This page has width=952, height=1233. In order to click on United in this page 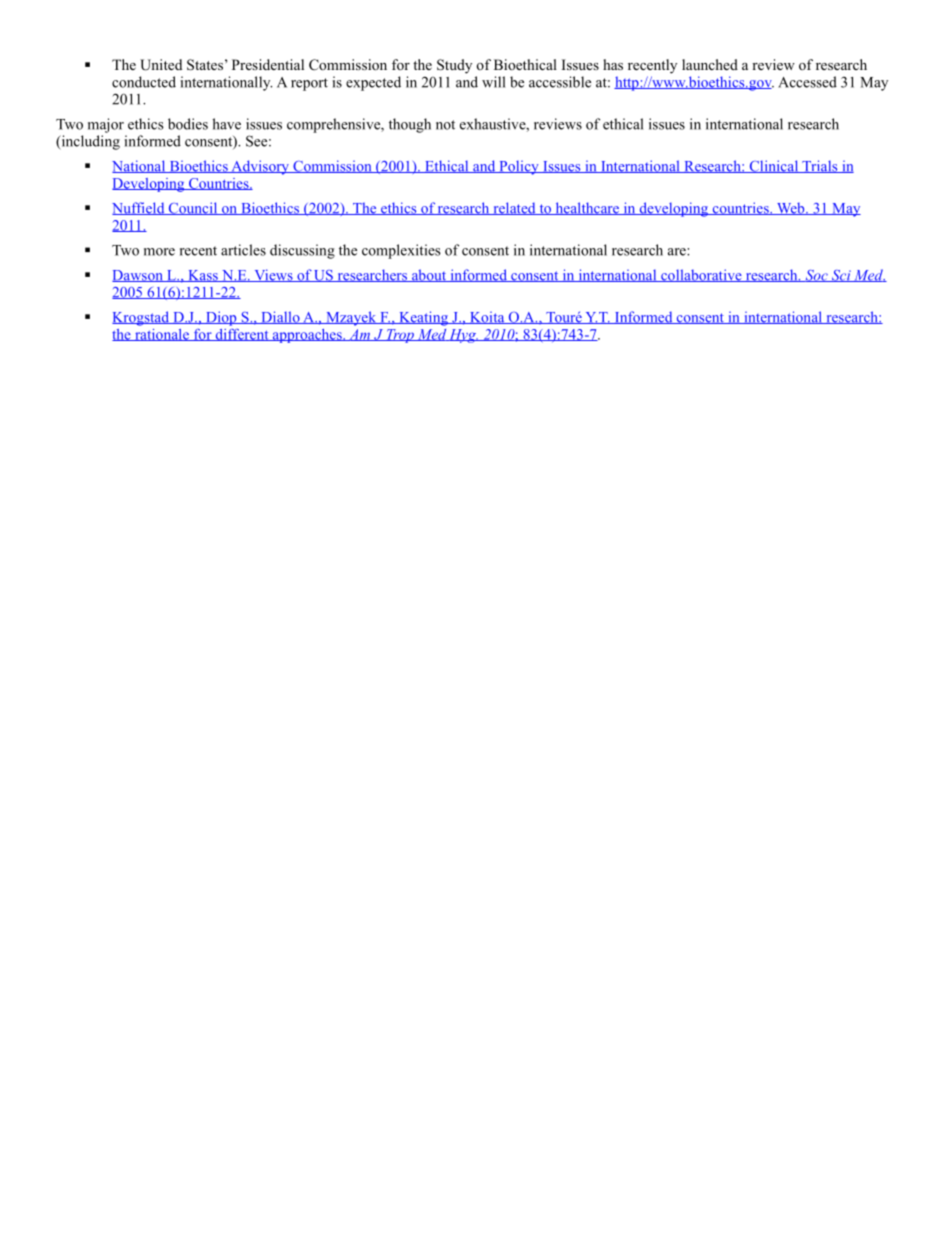, I will do `click(161, 65)`.
